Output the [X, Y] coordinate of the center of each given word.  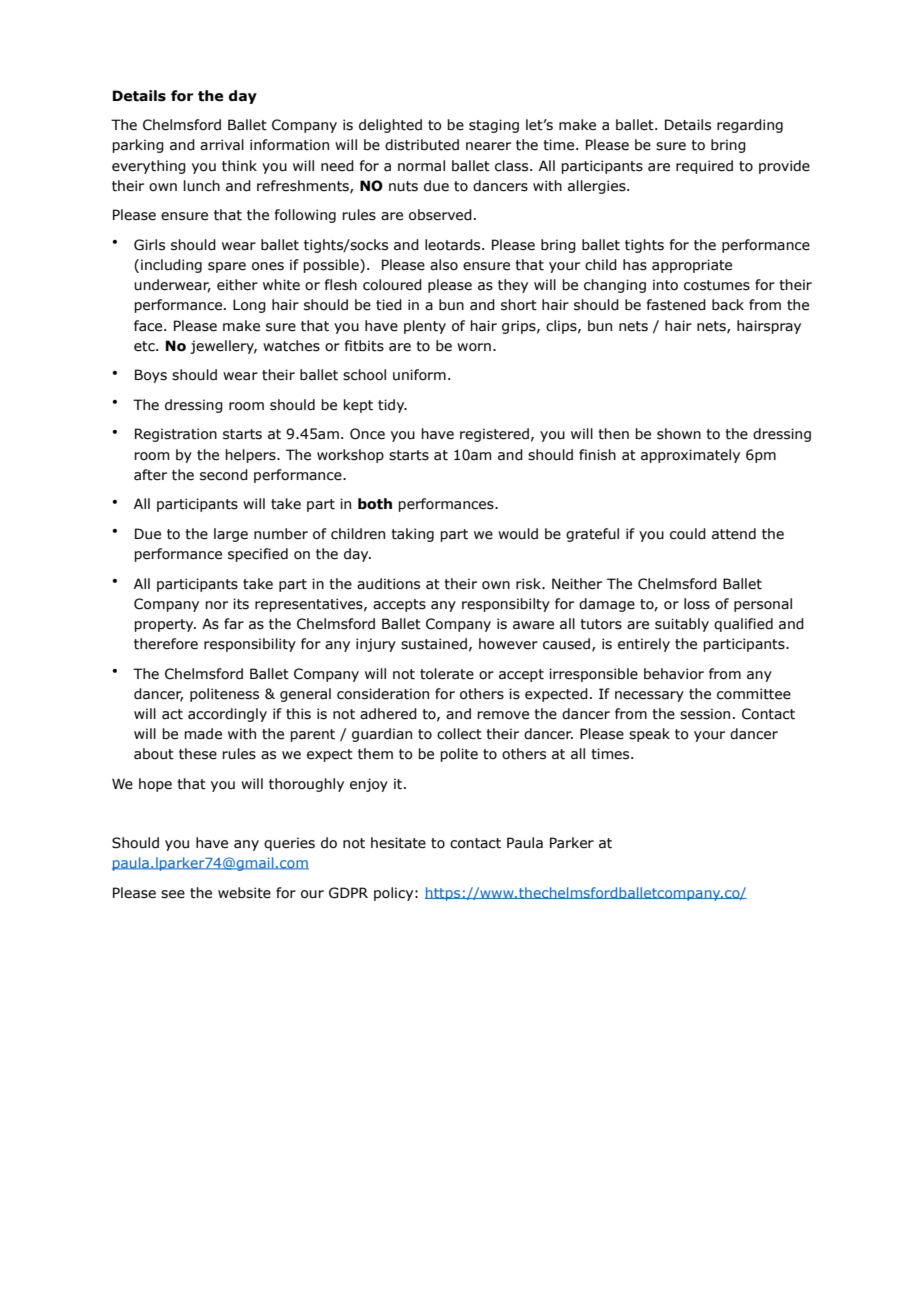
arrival [222, 145]
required [704, 167]
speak [649, 735]
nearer [488, 146]
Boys [151, 376]
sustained [434, 644]
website [244, 893]
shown [679, 434]
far [234, 624]
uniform [419, 375]
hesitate [398, 843]
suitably [682, 625]
